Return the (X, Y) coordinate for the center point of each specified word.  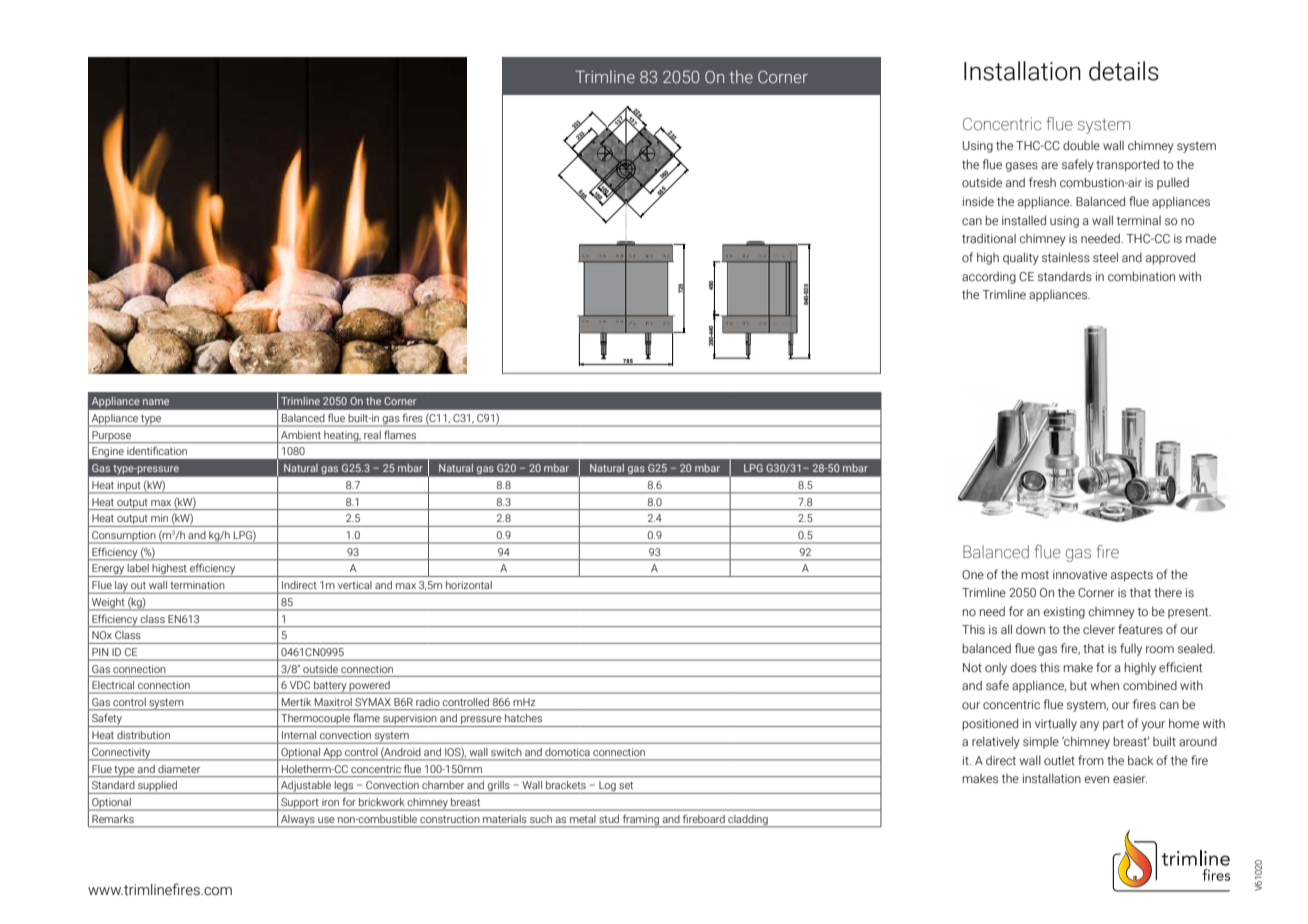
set (626, 785)
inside (978, 201)
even (1096, 779)
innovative (1080, 574)
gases (1022, 167)
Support (300, 804)
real (372, 435)
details (1124, 71)
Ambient (301, 435)
